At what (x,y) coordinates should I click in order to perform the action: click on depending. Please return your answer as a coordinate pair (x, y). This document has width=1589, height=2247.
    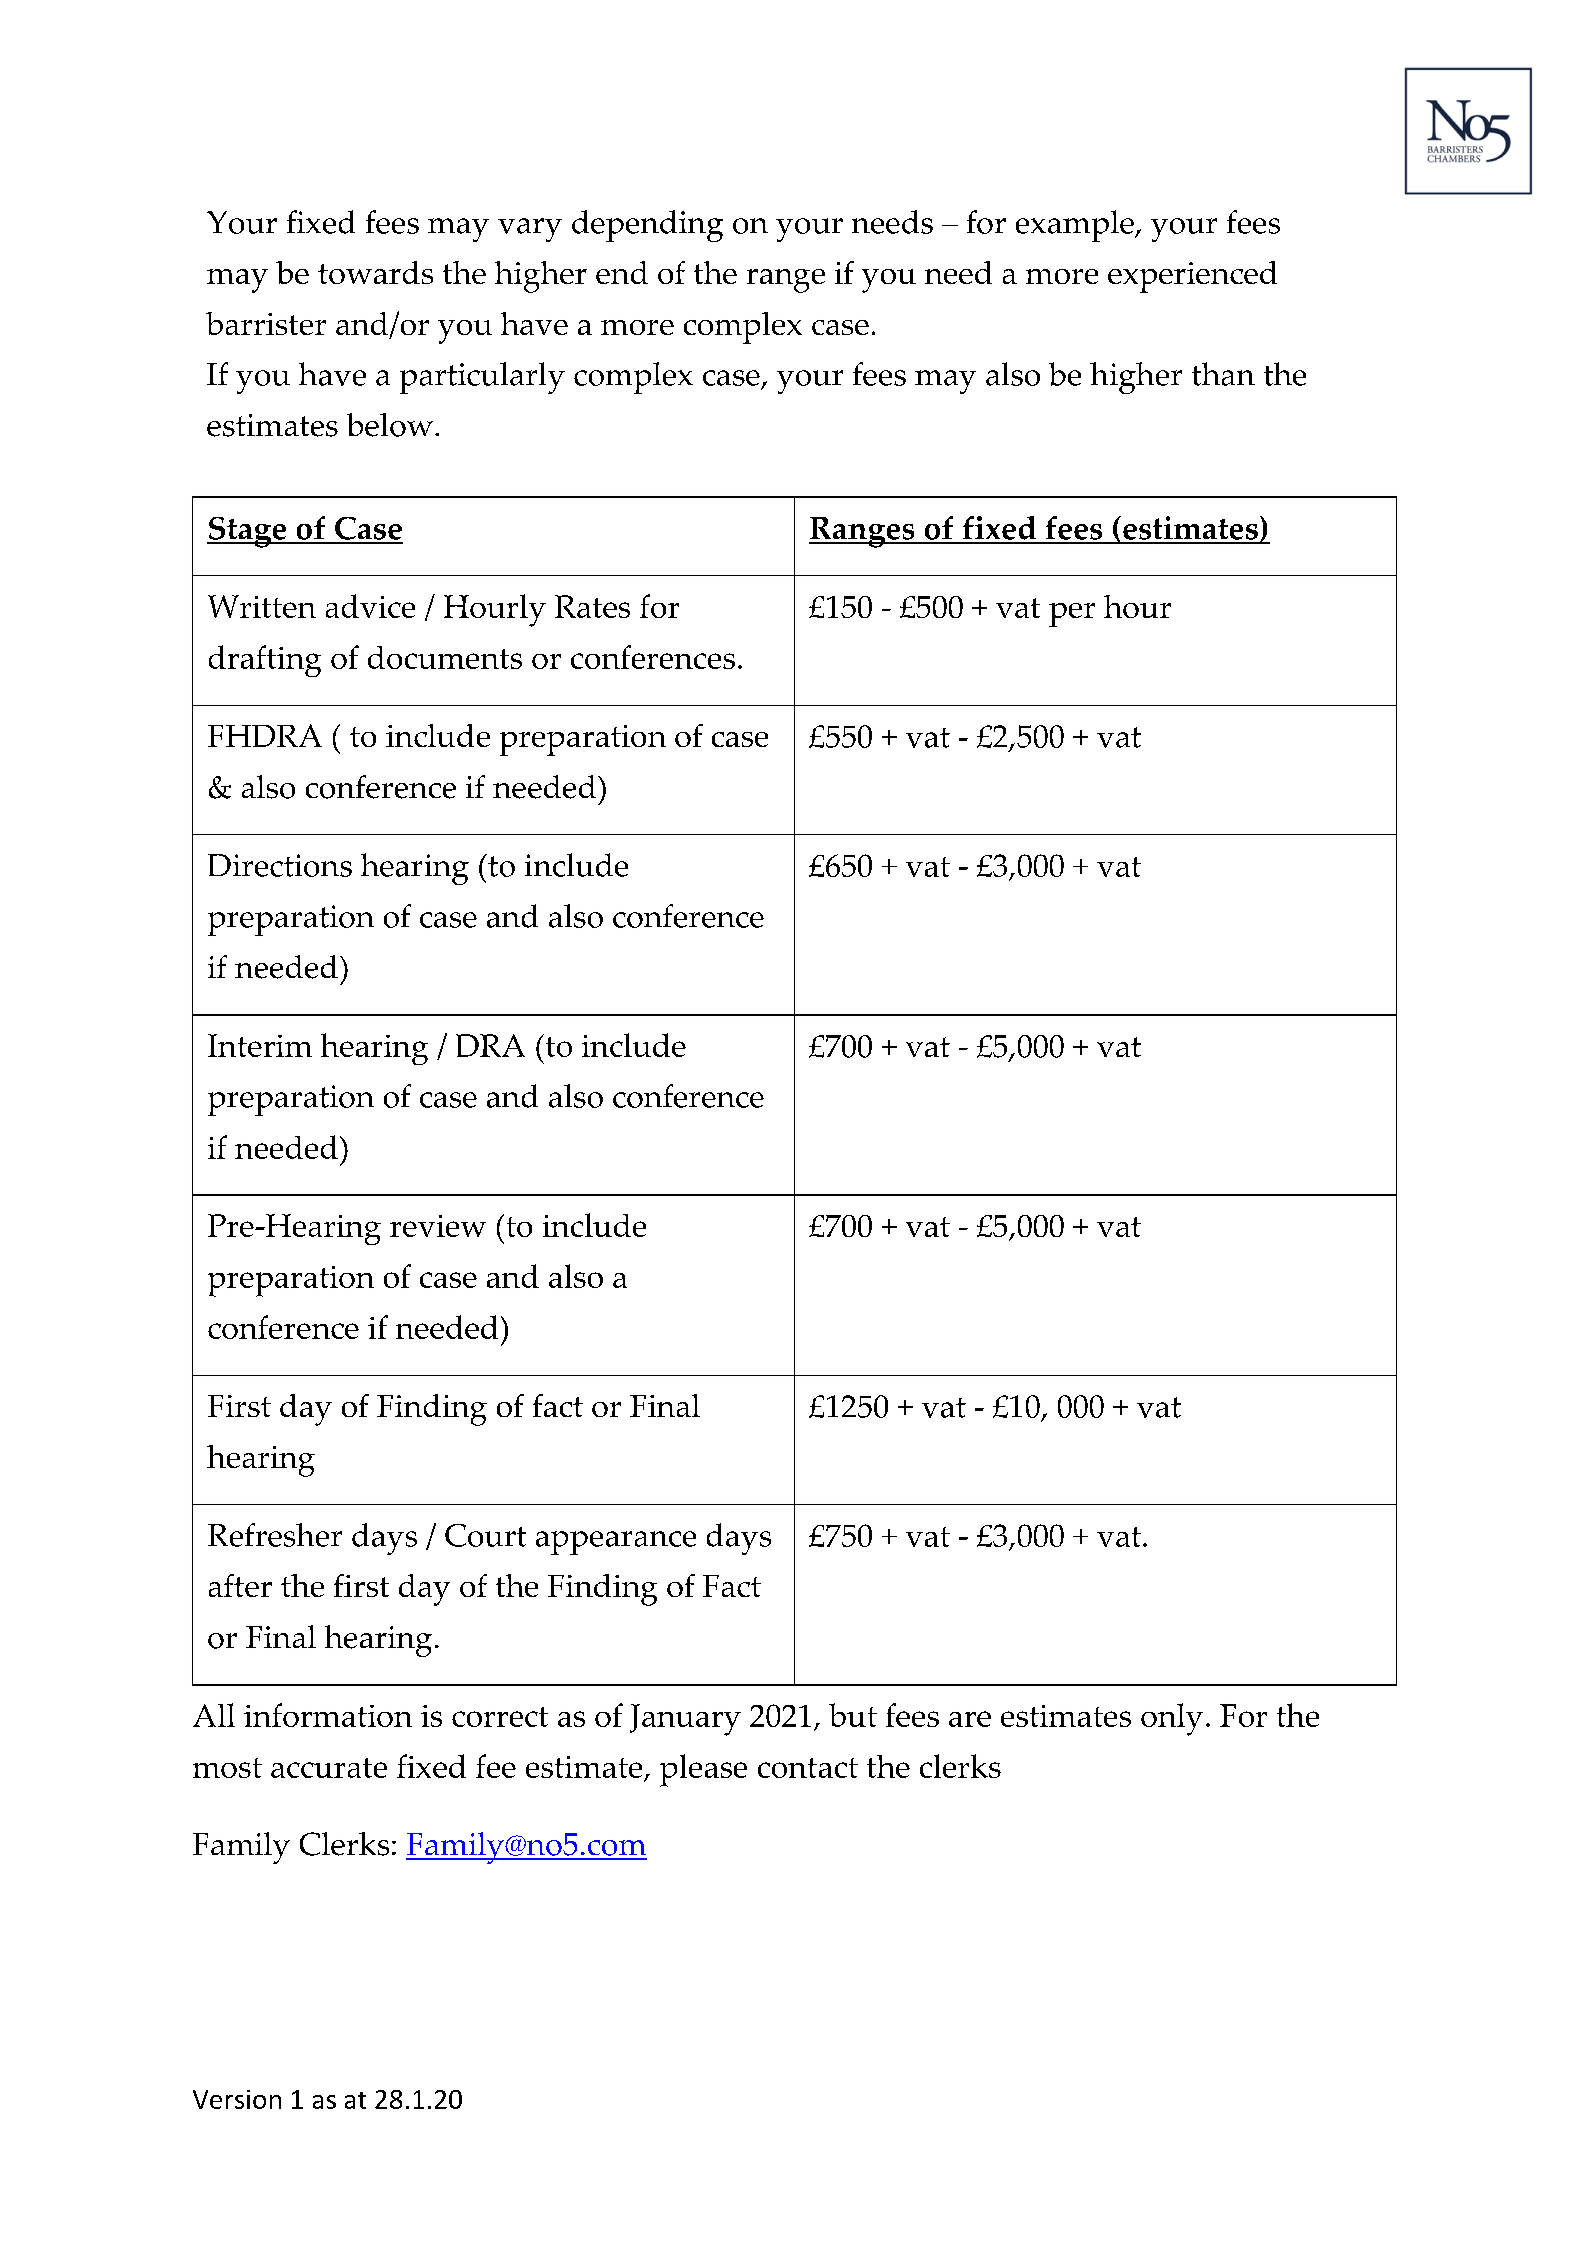
    Looking at the image, I should click on (647, 226).
